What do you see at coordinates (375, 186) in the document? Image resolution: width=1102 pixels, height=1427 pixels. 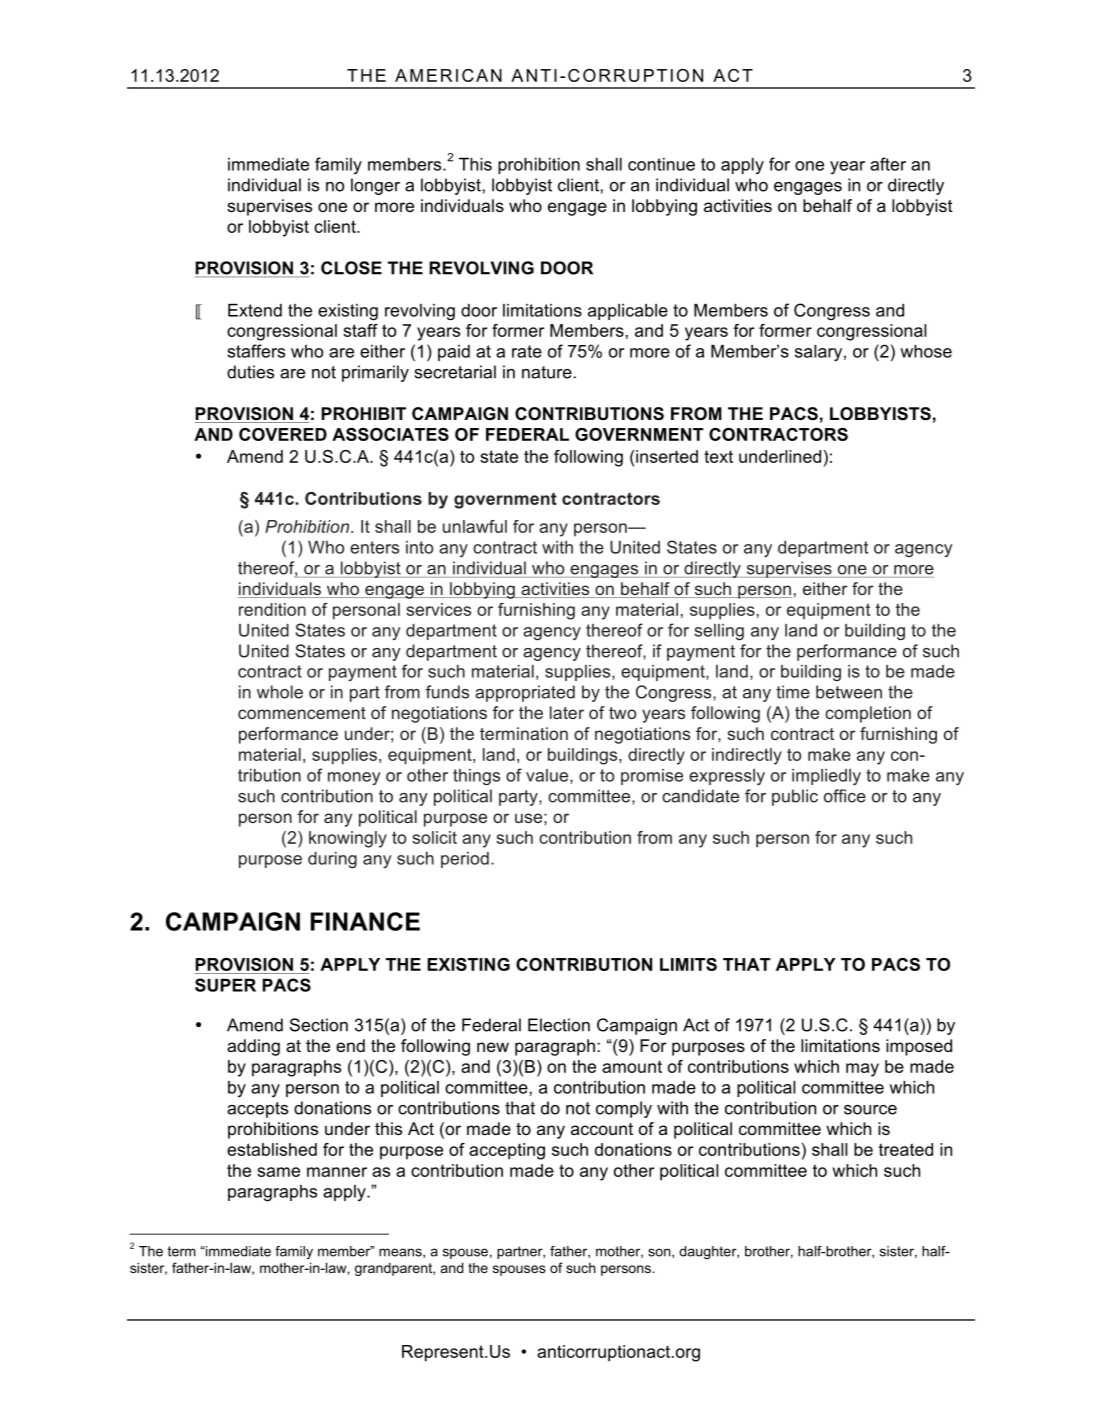 I see `longer` at bounding box center [375, 186].
